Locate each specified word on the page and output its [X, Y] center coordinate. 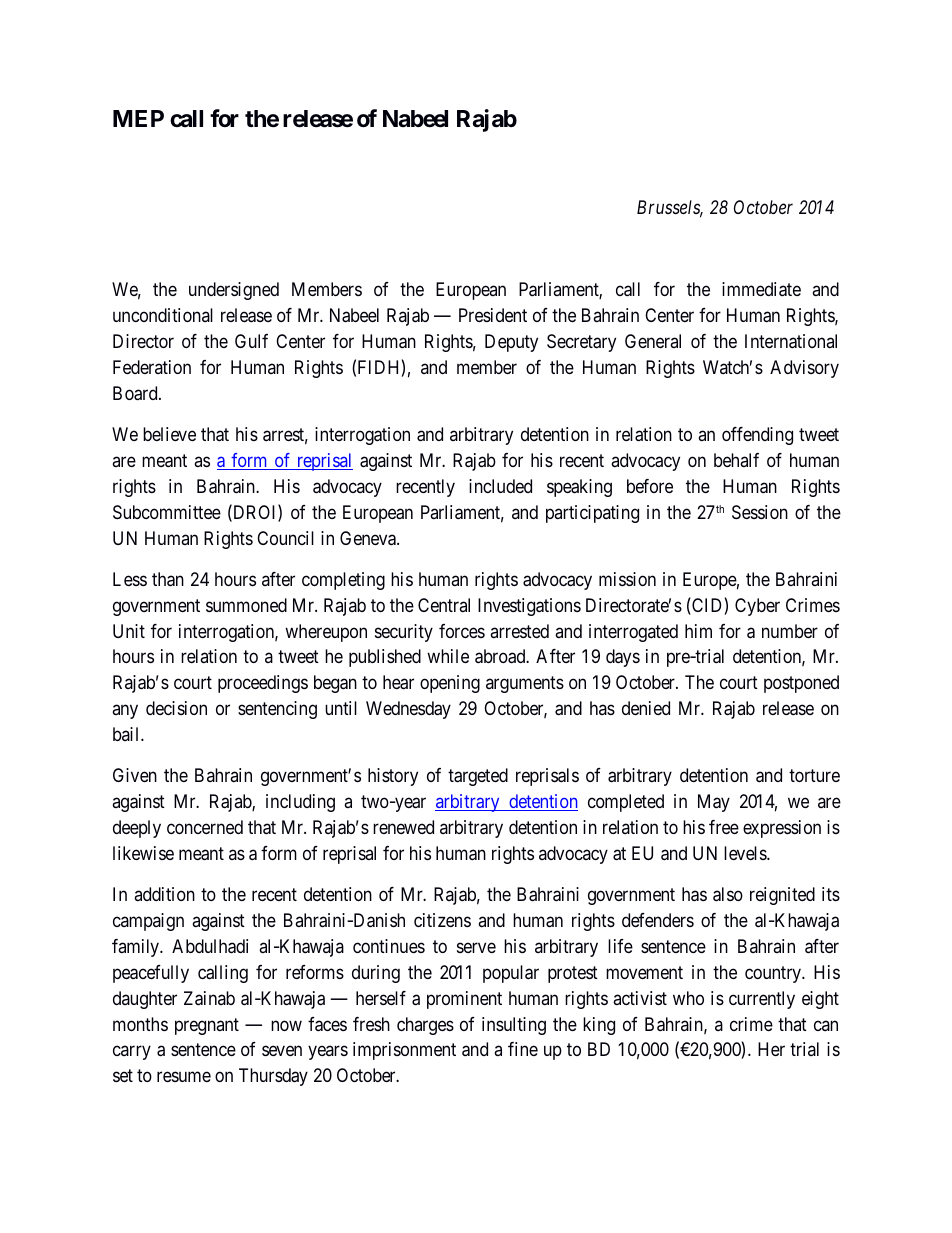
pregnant [207, 1026]
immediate [761, 289]
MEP [138, 118]
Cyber [757, 607]
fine [523, 1049]
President [493, 315]
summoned [246, 605]
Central [444, 605]
